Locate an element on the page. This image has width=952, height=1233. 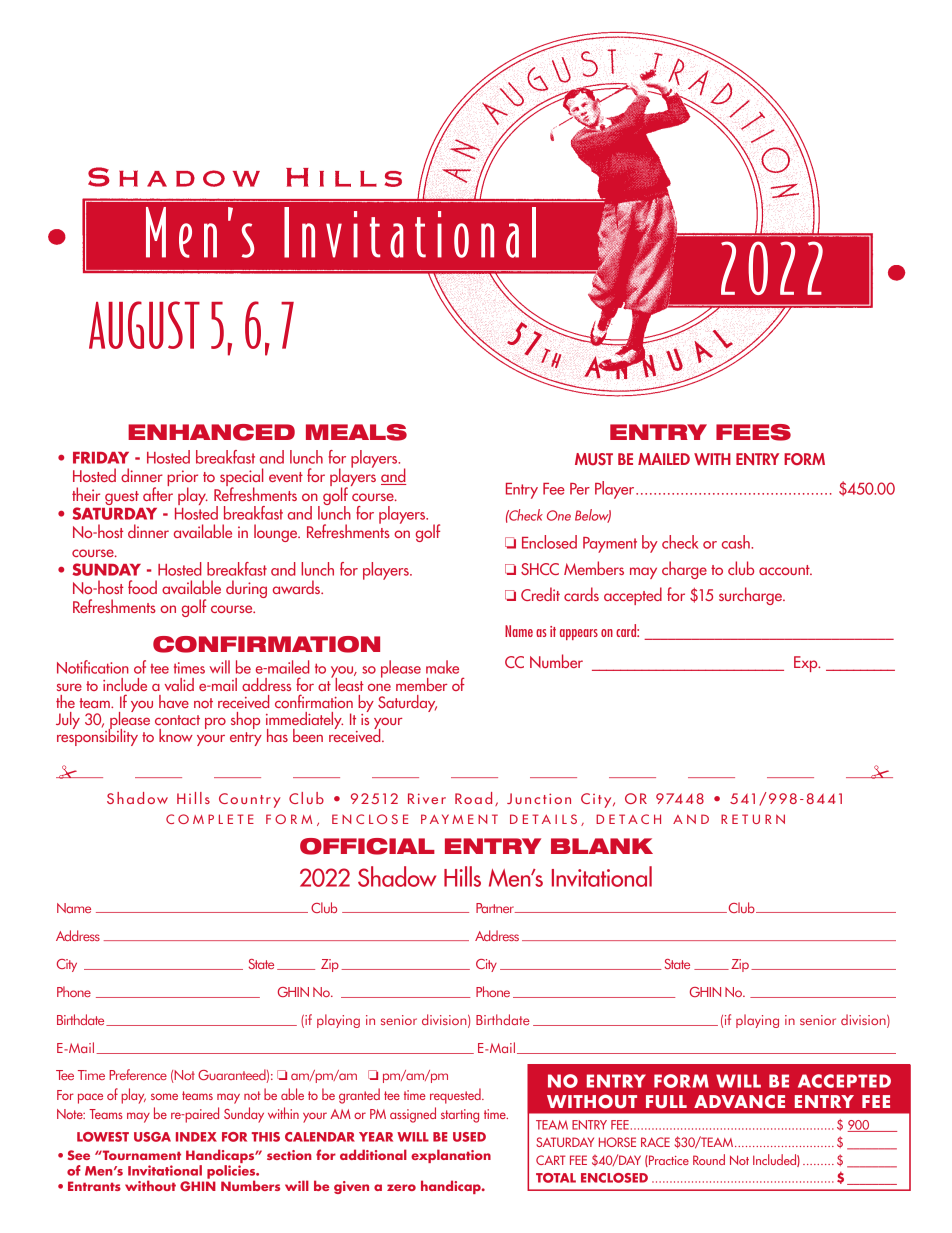
Round is located at coordinates (709, 1159).
